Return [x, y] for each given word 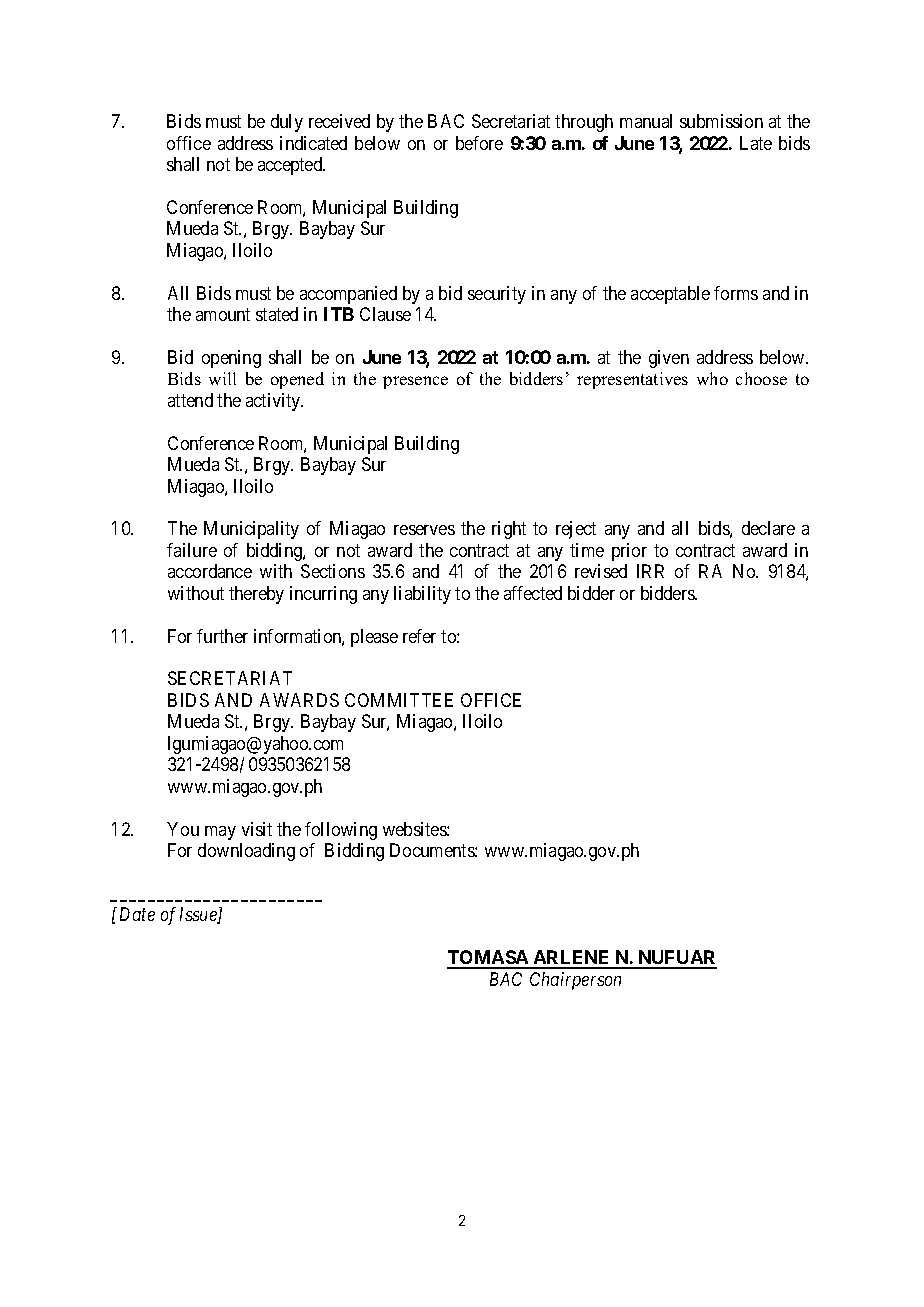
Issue [199, 915]
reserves [424, 530]
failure [192, 550]
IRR [650, 571]
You [183, 829]
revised [601, 571]
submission [721, 121]
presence [415, 382]
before [479, 143]
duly [287, 123]
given [669, 359]
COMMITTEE [399, 700]
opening [231, 359]
